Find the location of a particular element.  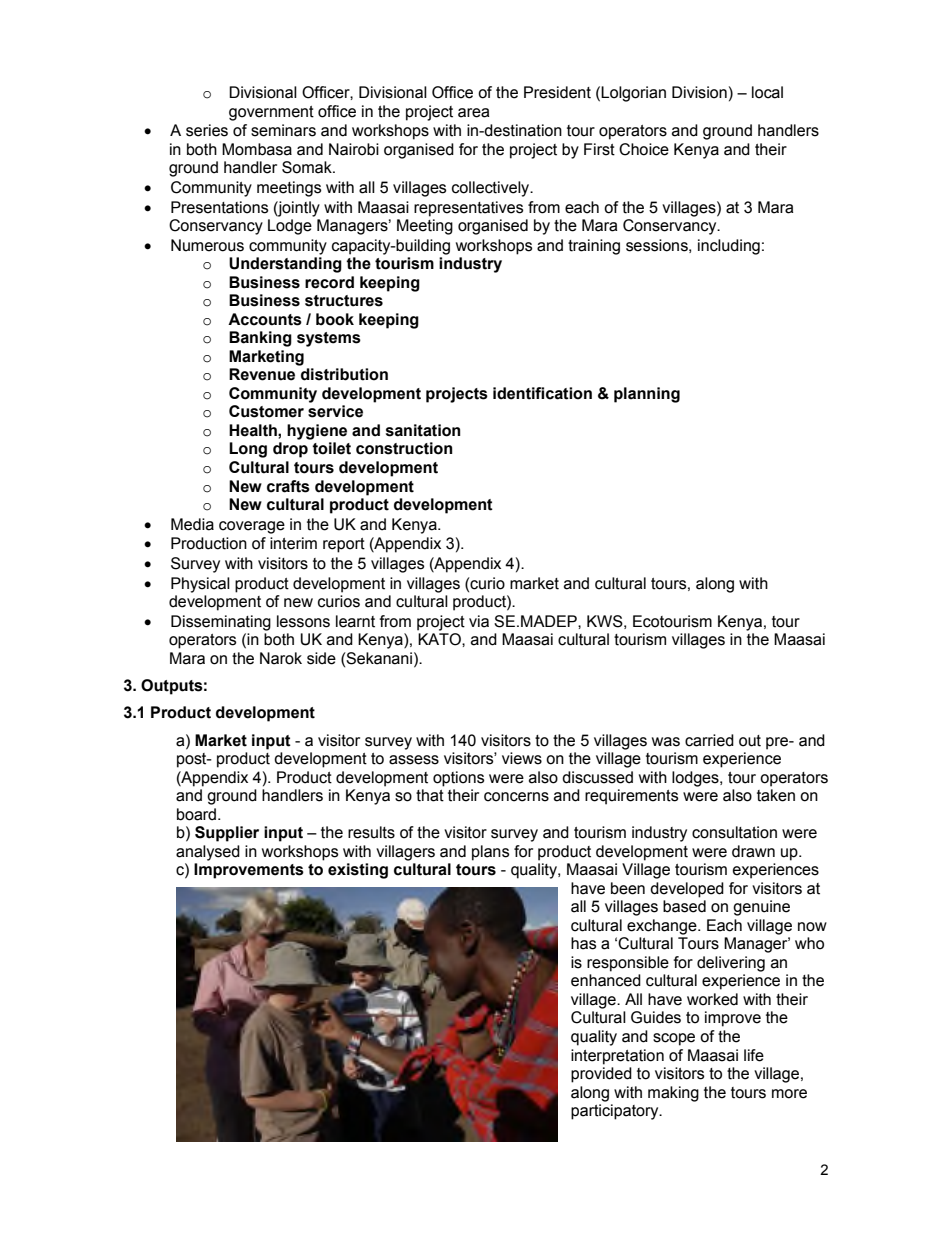

lessons is located at coordinates (303, 621).
